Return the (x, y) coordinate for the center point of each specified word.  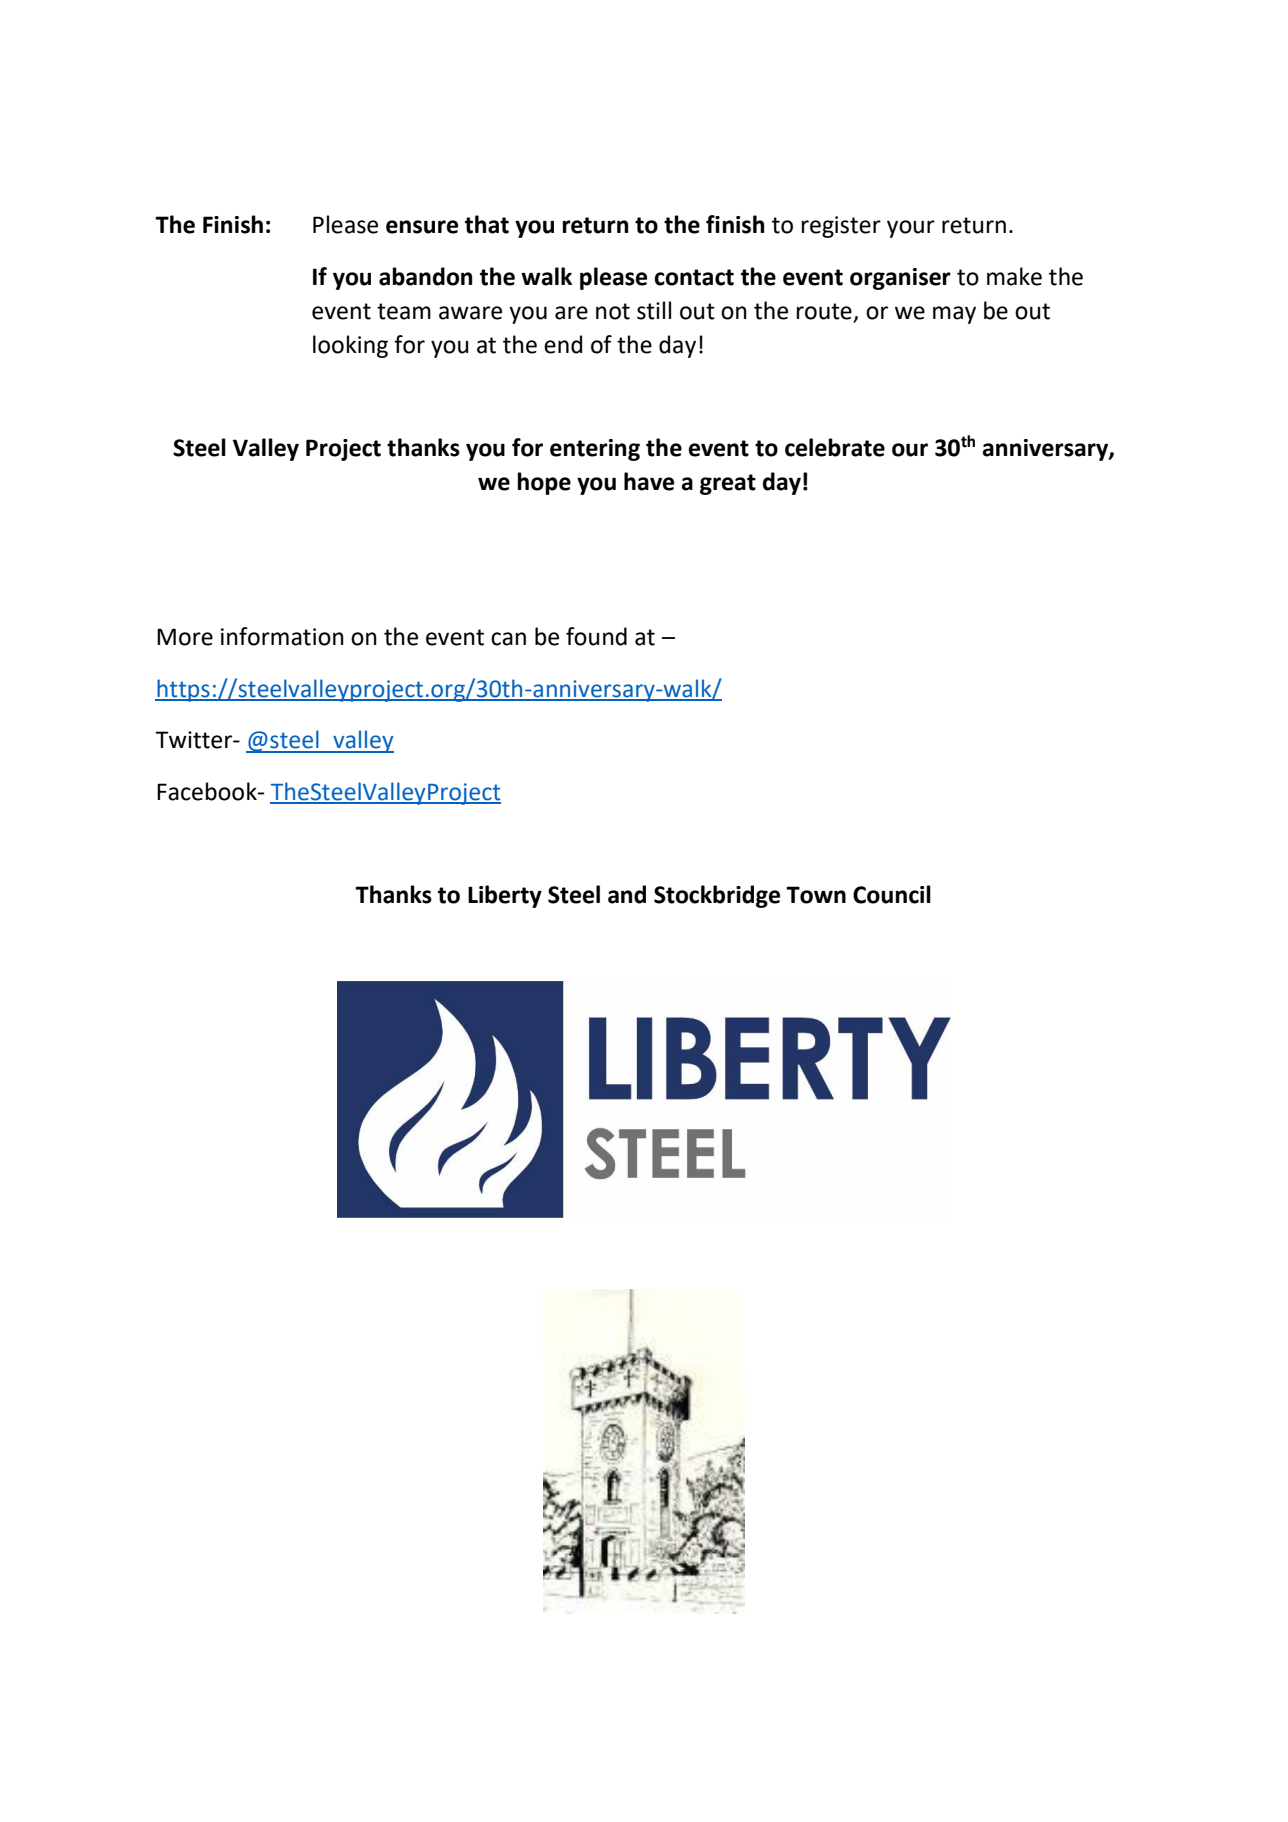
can (508, 639)
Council (892, 894)
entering (595, 450)
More (185, 637)
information (282, 636)
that (487, 224)
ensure (422, 227)
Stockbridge (717, 896)
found (596, 636)
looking (350, 346)
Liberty (505, 896)
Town (816, 895)
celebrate (835, 447)
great (728, 484)
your (911, 229)
